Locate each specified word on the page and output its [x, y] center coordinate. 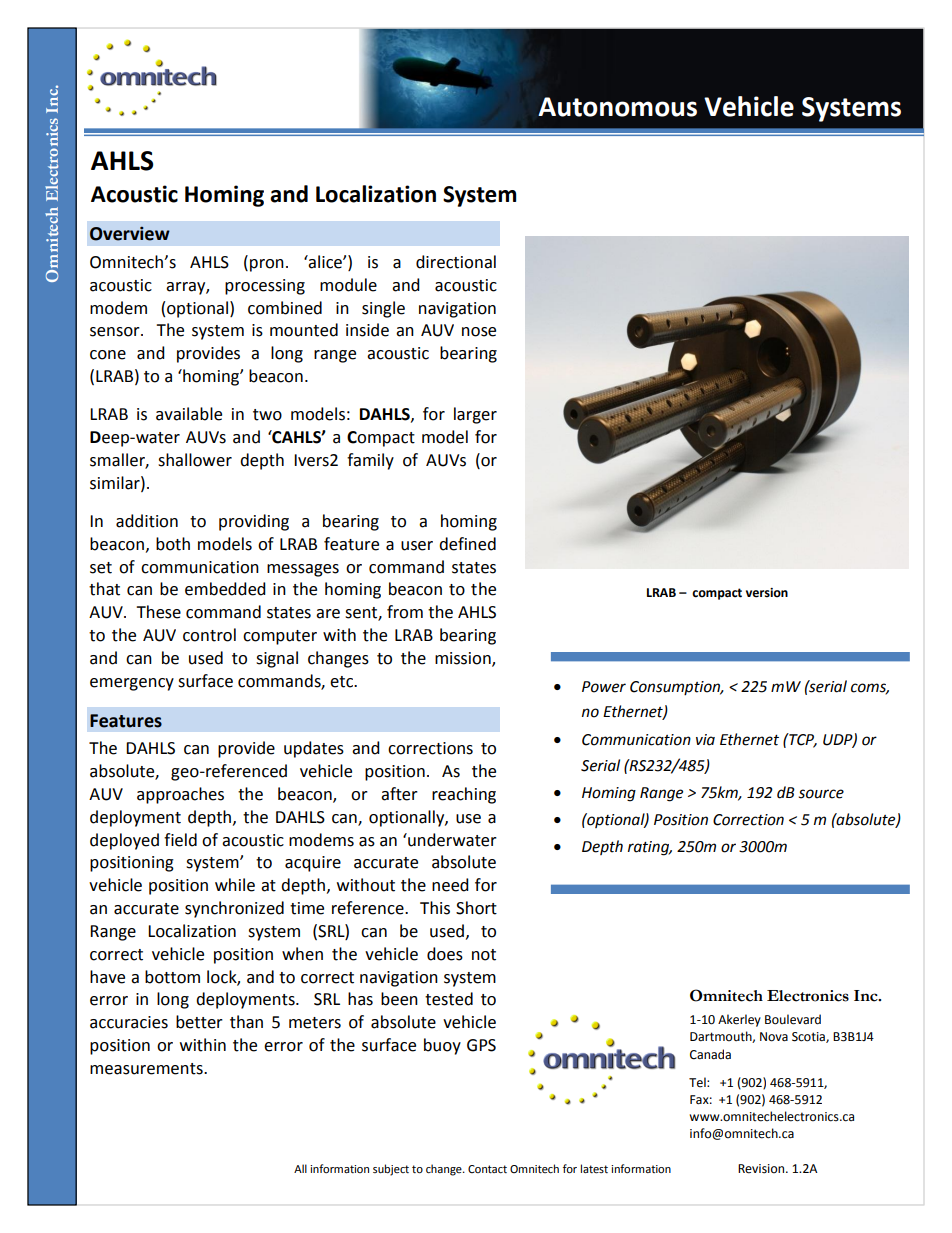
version [767, 593]
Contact [487, 1169]
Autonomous [617, 107]
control [209, 635]
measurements [147, 1069]
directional [456, 262]
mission [464, 659]
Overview [130, 234]
